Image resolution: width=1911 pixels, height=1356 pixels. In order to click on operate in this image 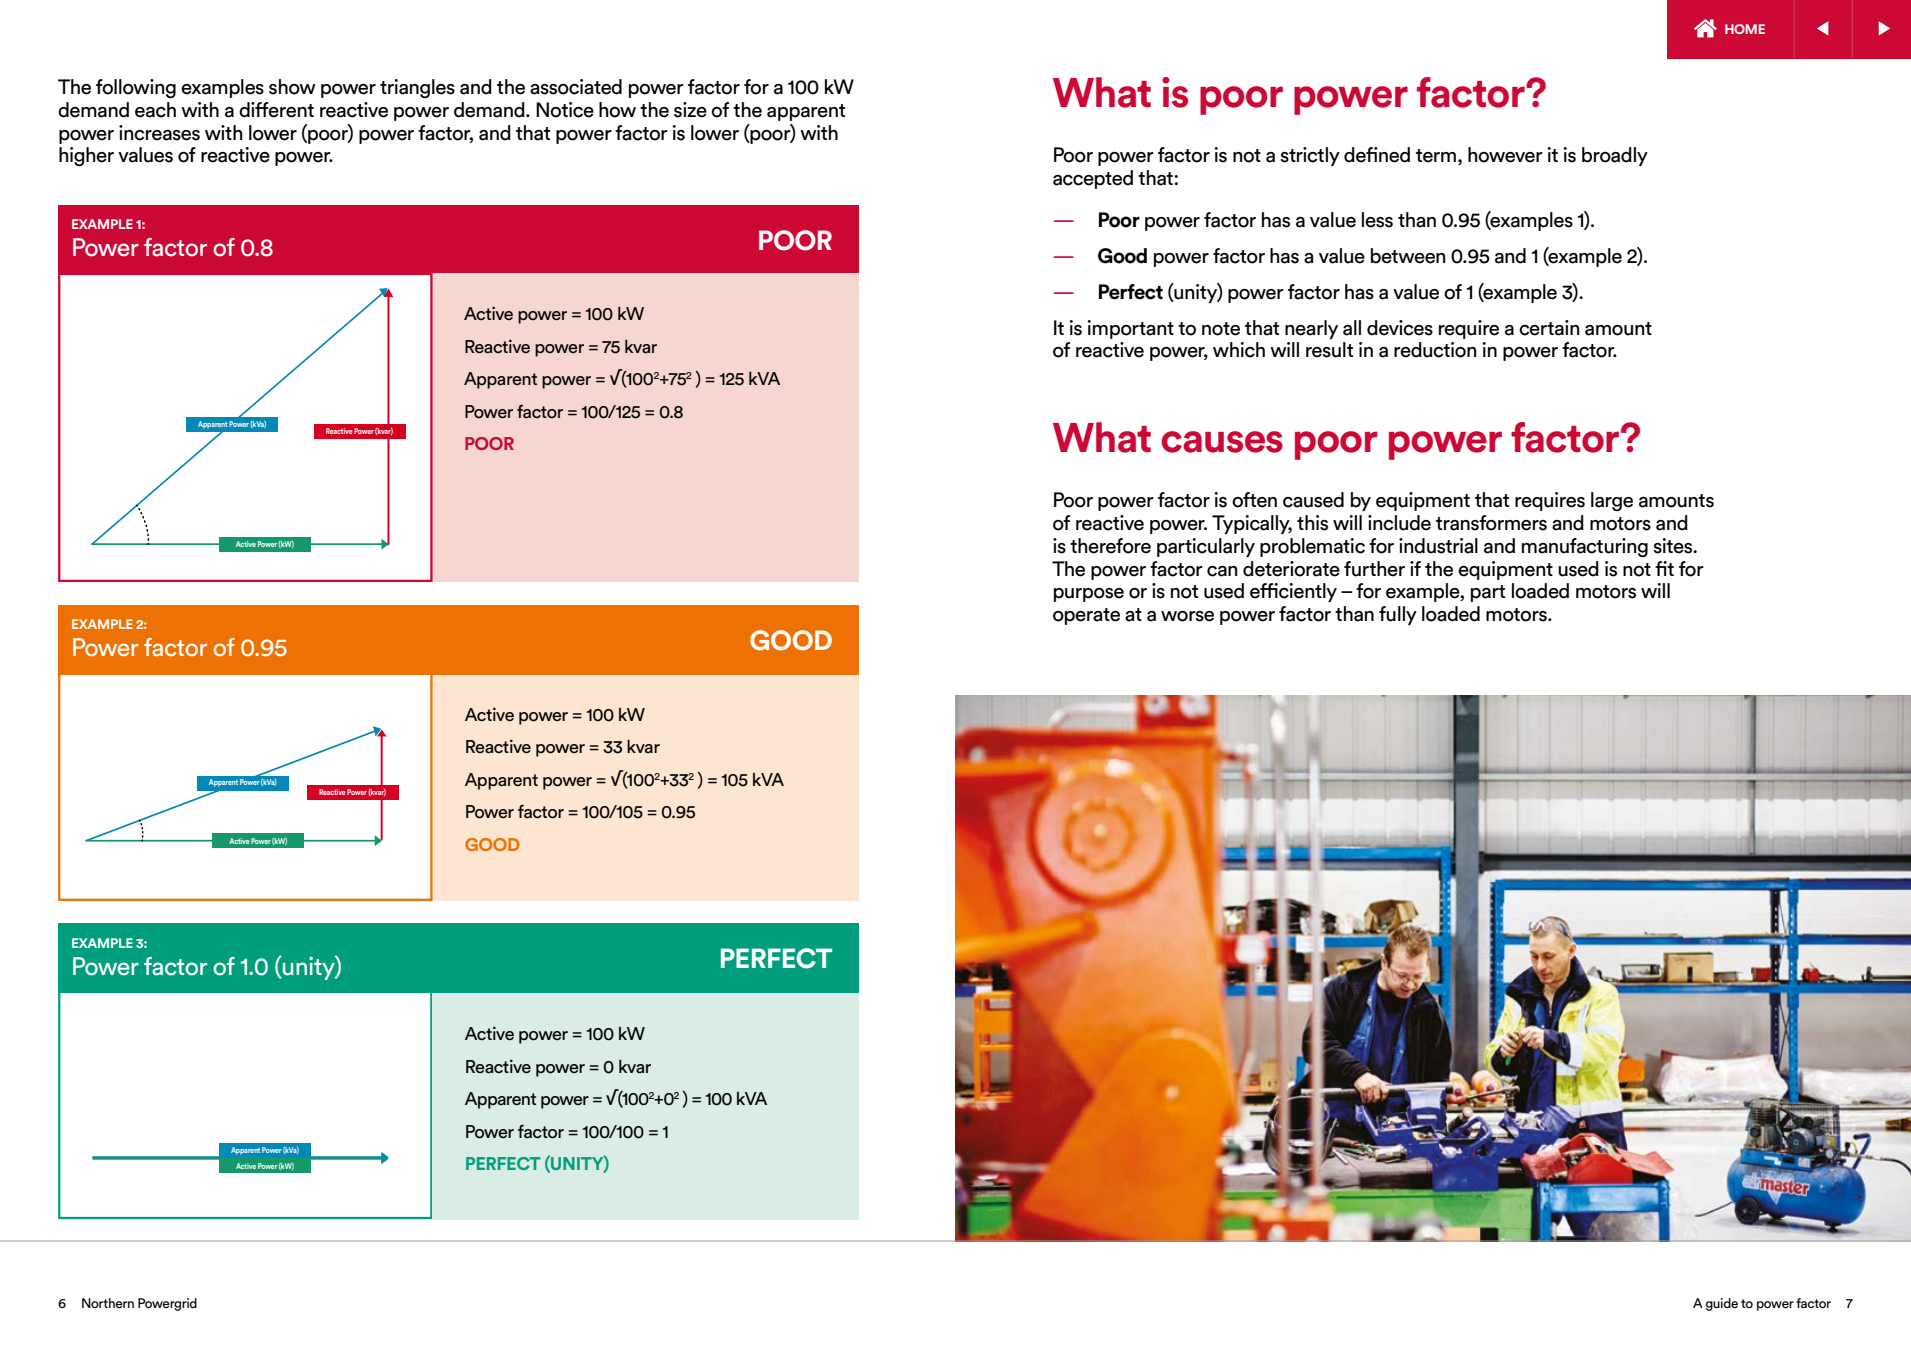, I will do `click(1086, 616)`.
